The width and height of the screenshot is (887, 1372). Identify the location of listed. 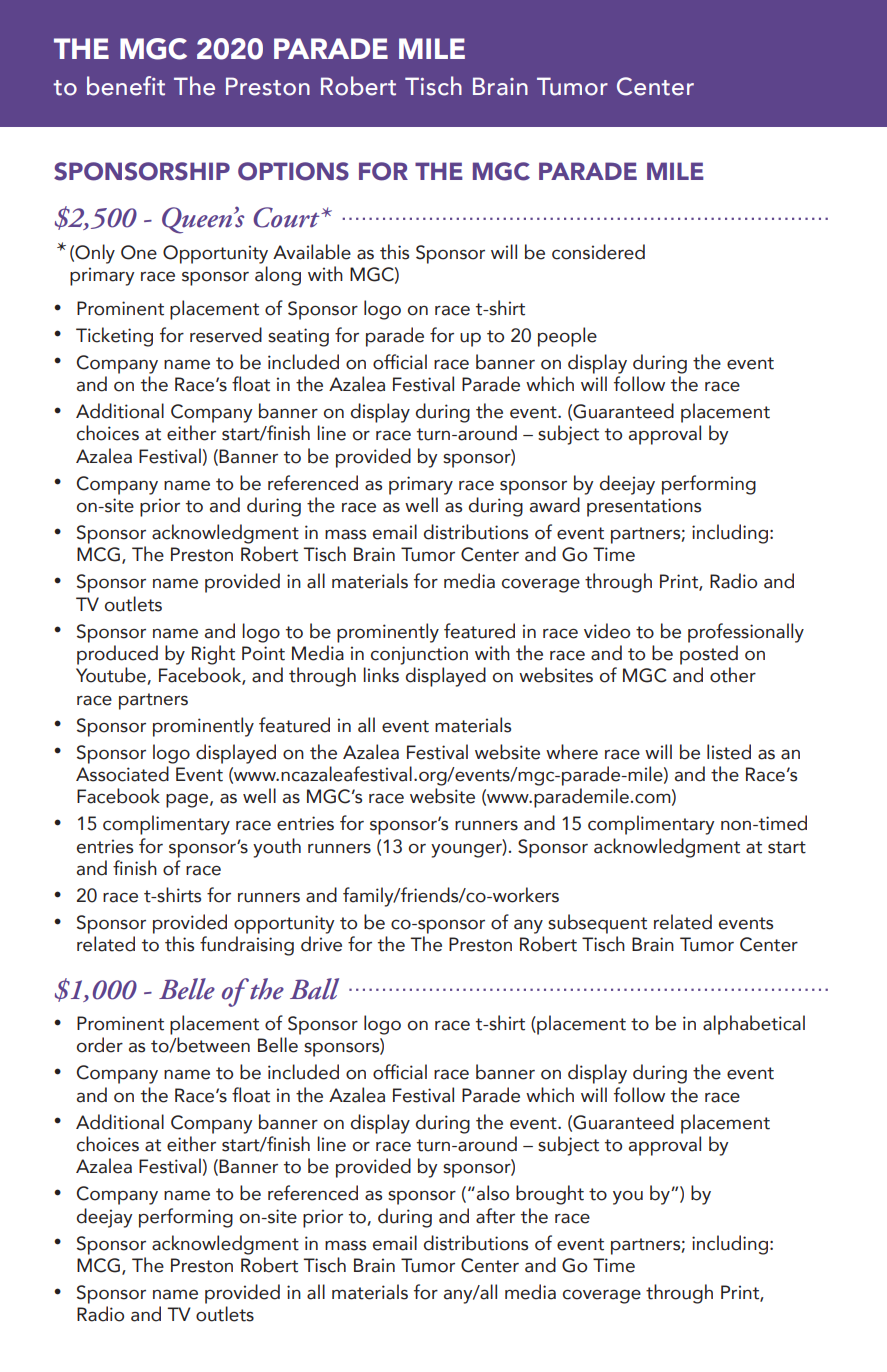
(729, 752).
